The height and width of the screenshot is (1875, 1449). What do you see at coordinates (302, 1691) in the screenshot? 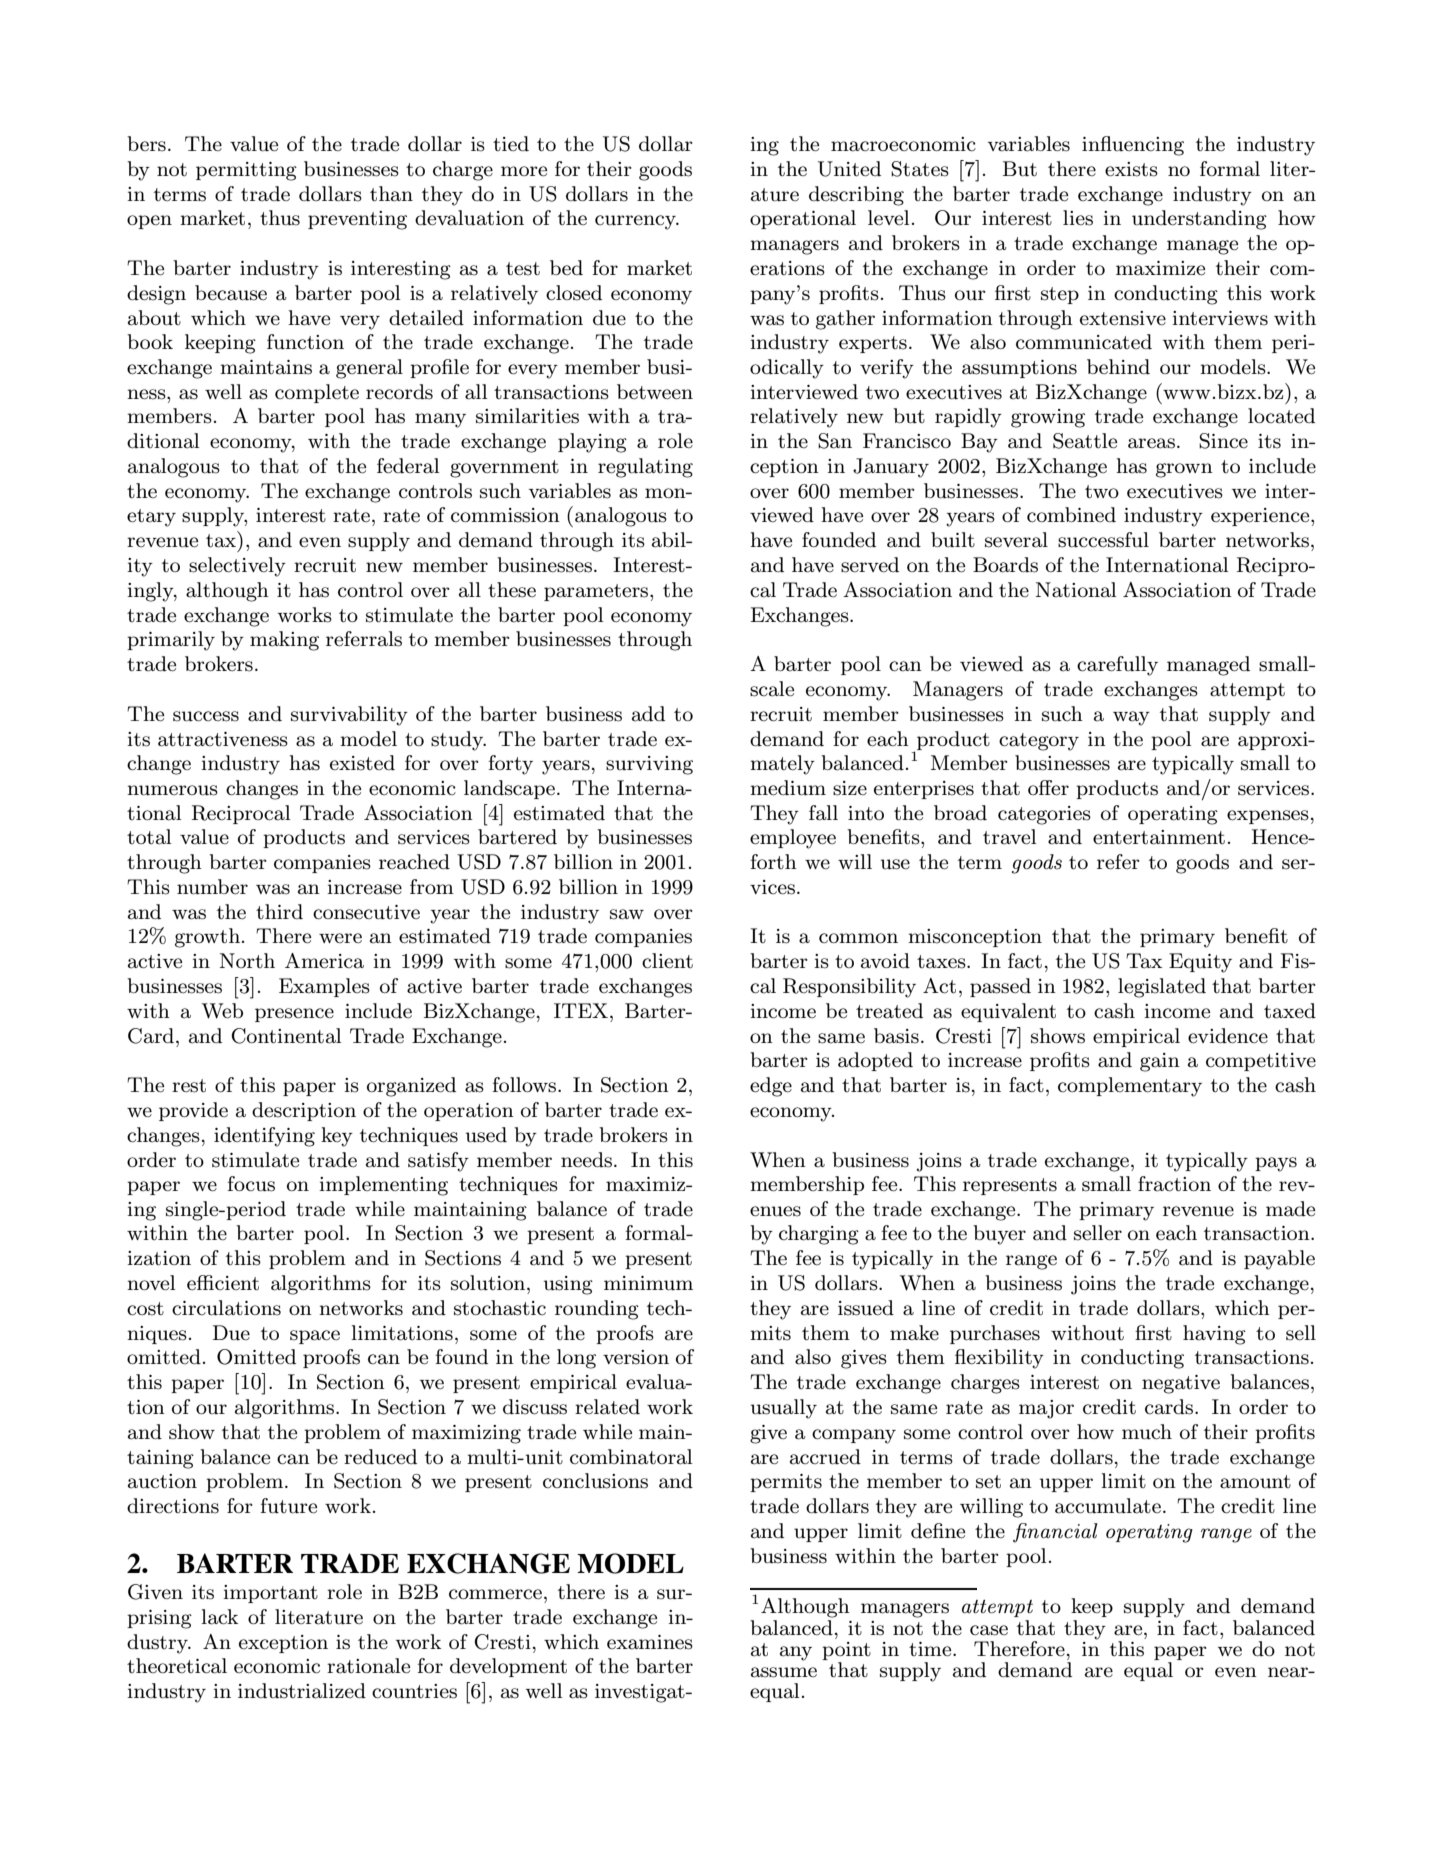
I see `industrialized` at bounding box center [302, 1691].
